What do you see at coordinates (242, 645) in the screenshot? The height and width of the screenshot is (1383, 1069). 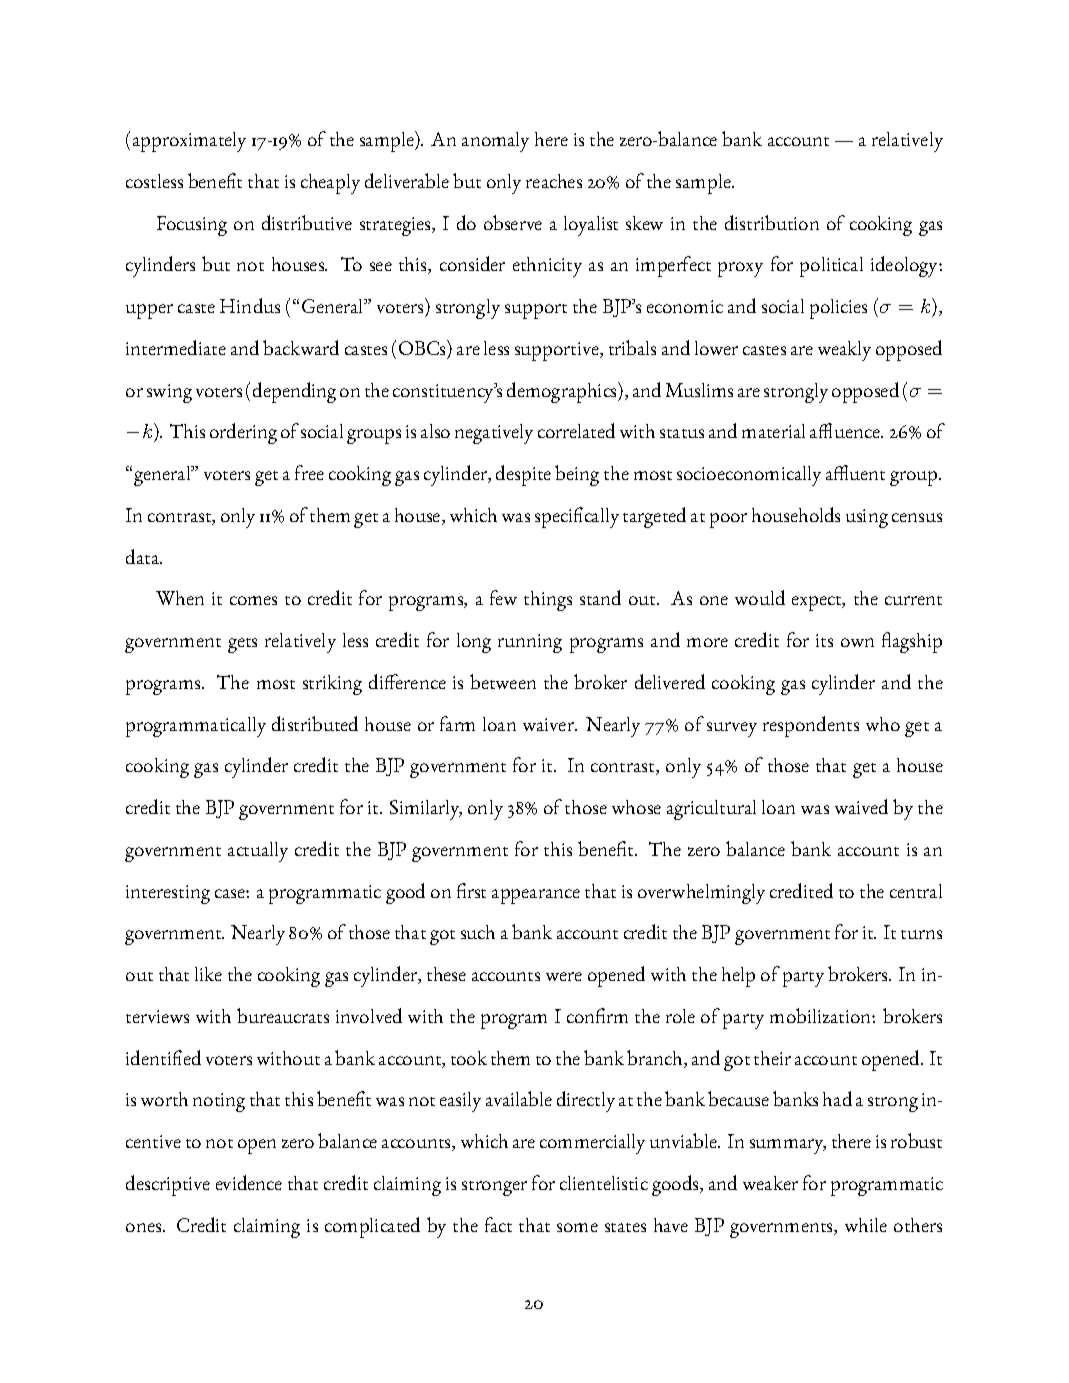 I see `gets` at bounding box center [242, 645].
